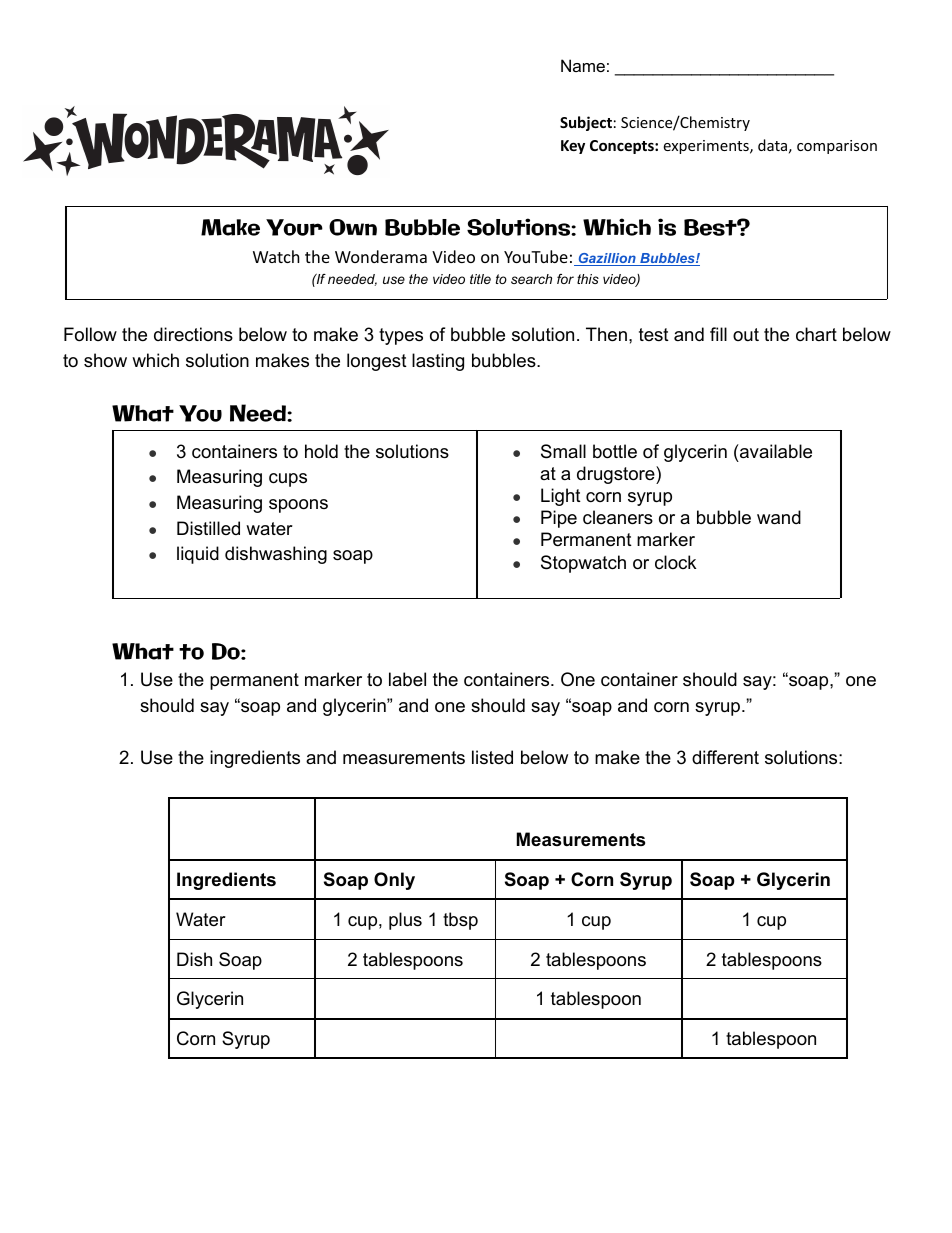  I want to click on Only, so click(394, 881).
